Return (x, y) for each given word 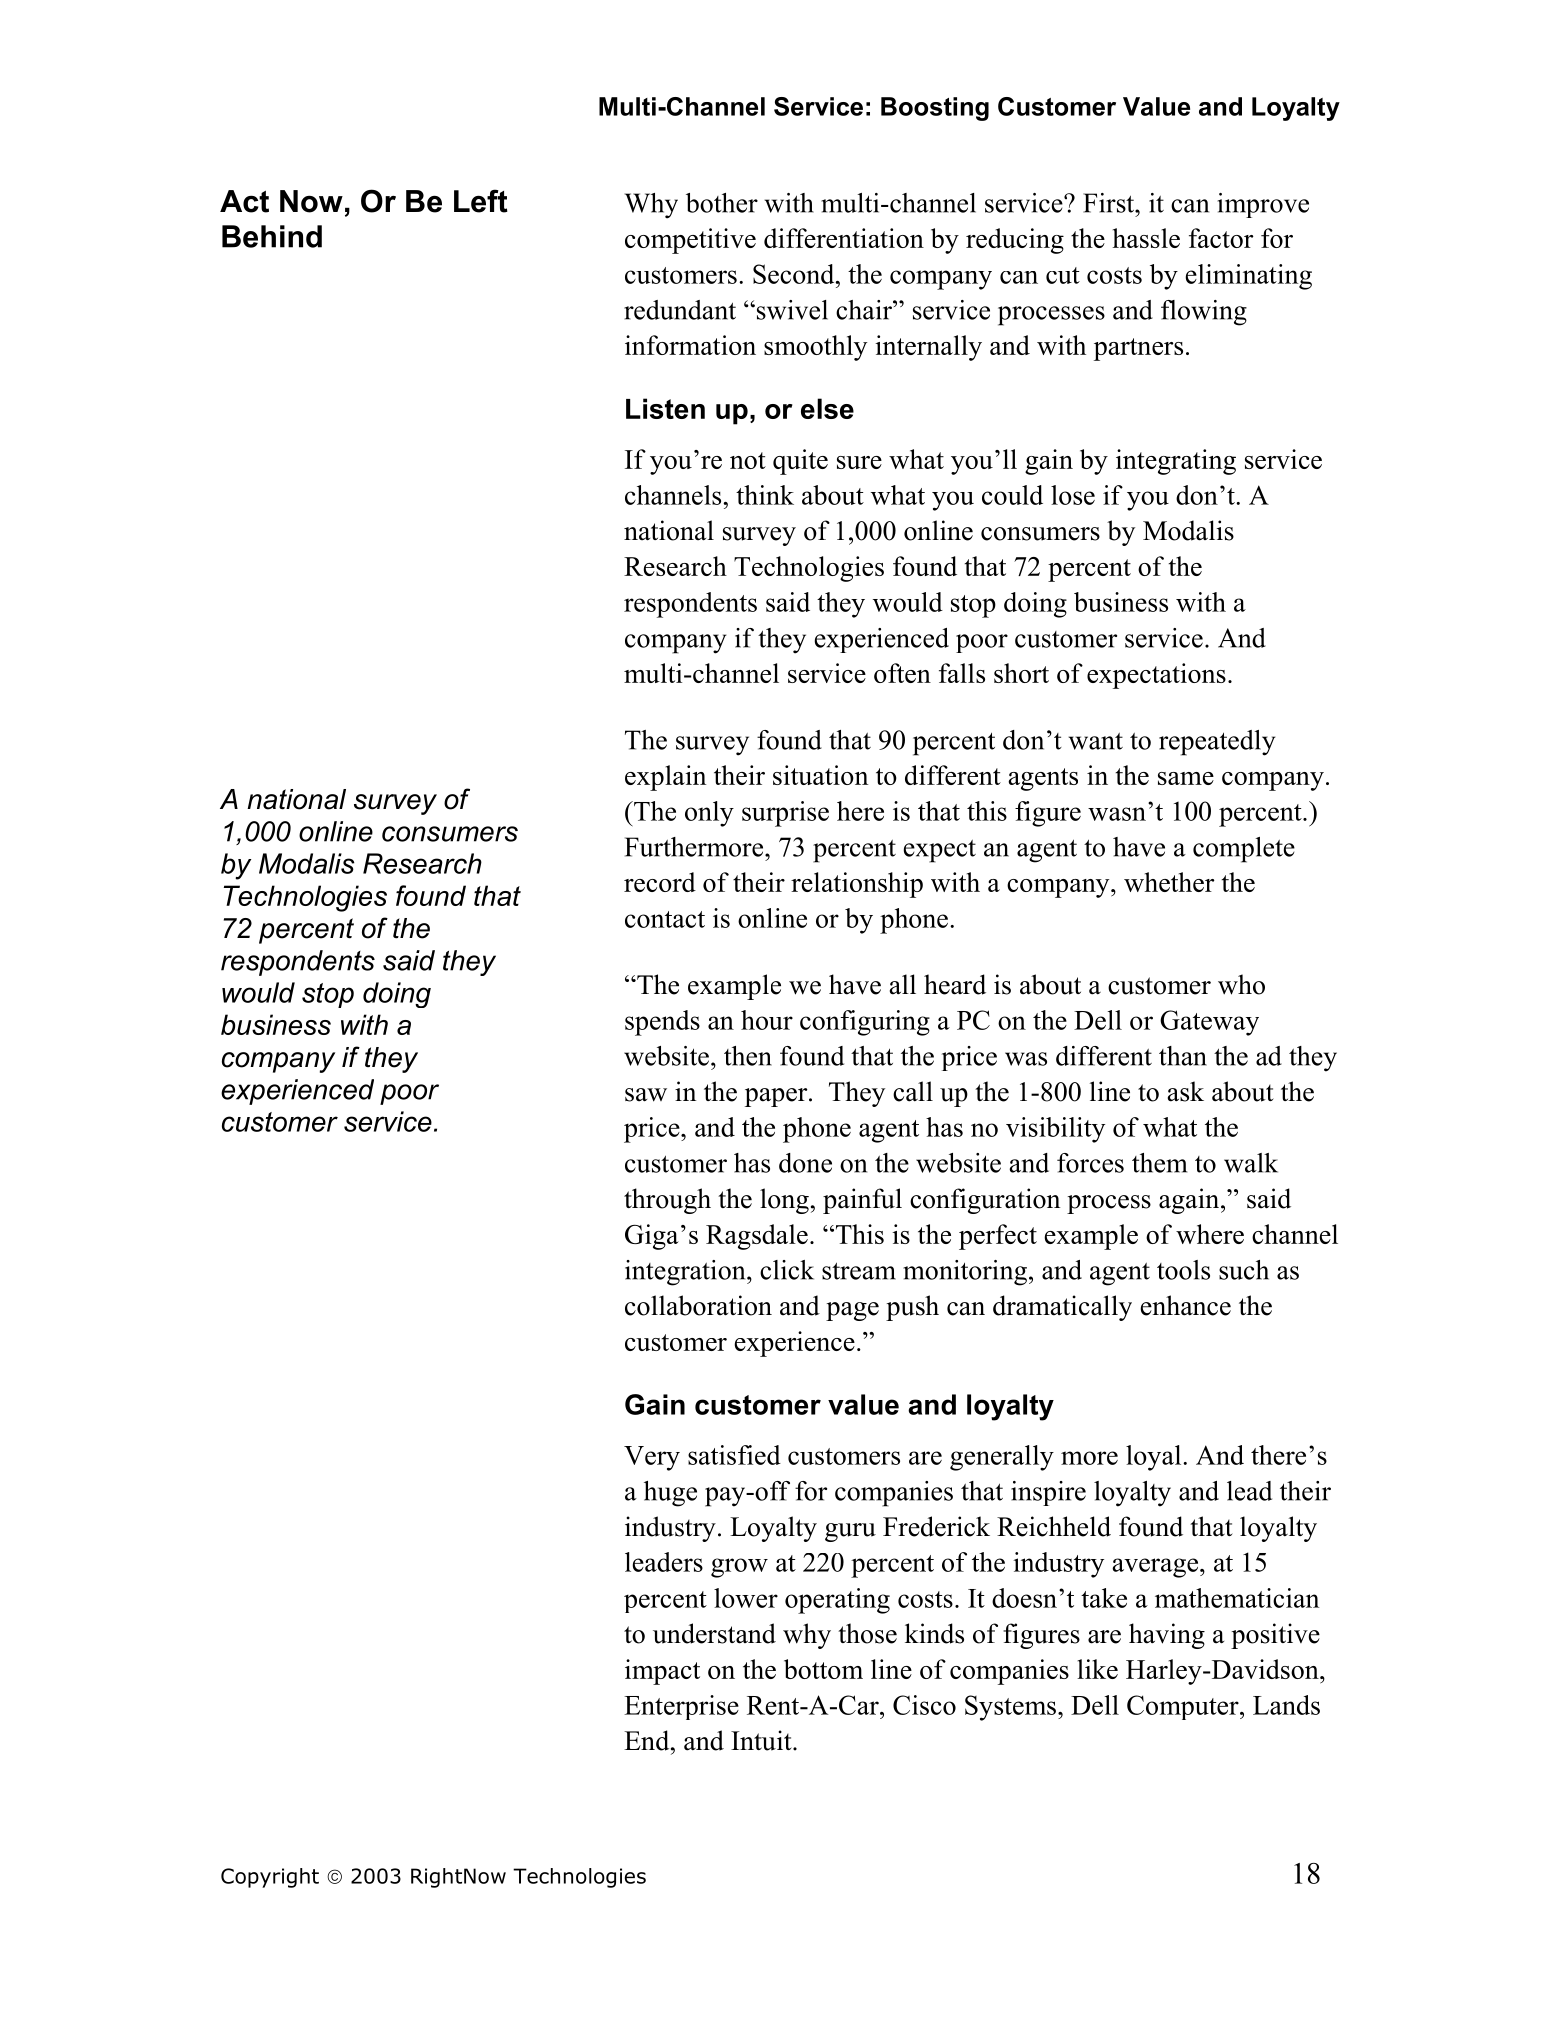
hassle (1146, 238)
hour (767, 1020)
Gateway (1209, 1023)
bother (722, 203)
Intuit (762, 1740)
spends (662, 1023)
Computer (1184, 1707)
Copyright (270, 1878)
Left (481, 201)
